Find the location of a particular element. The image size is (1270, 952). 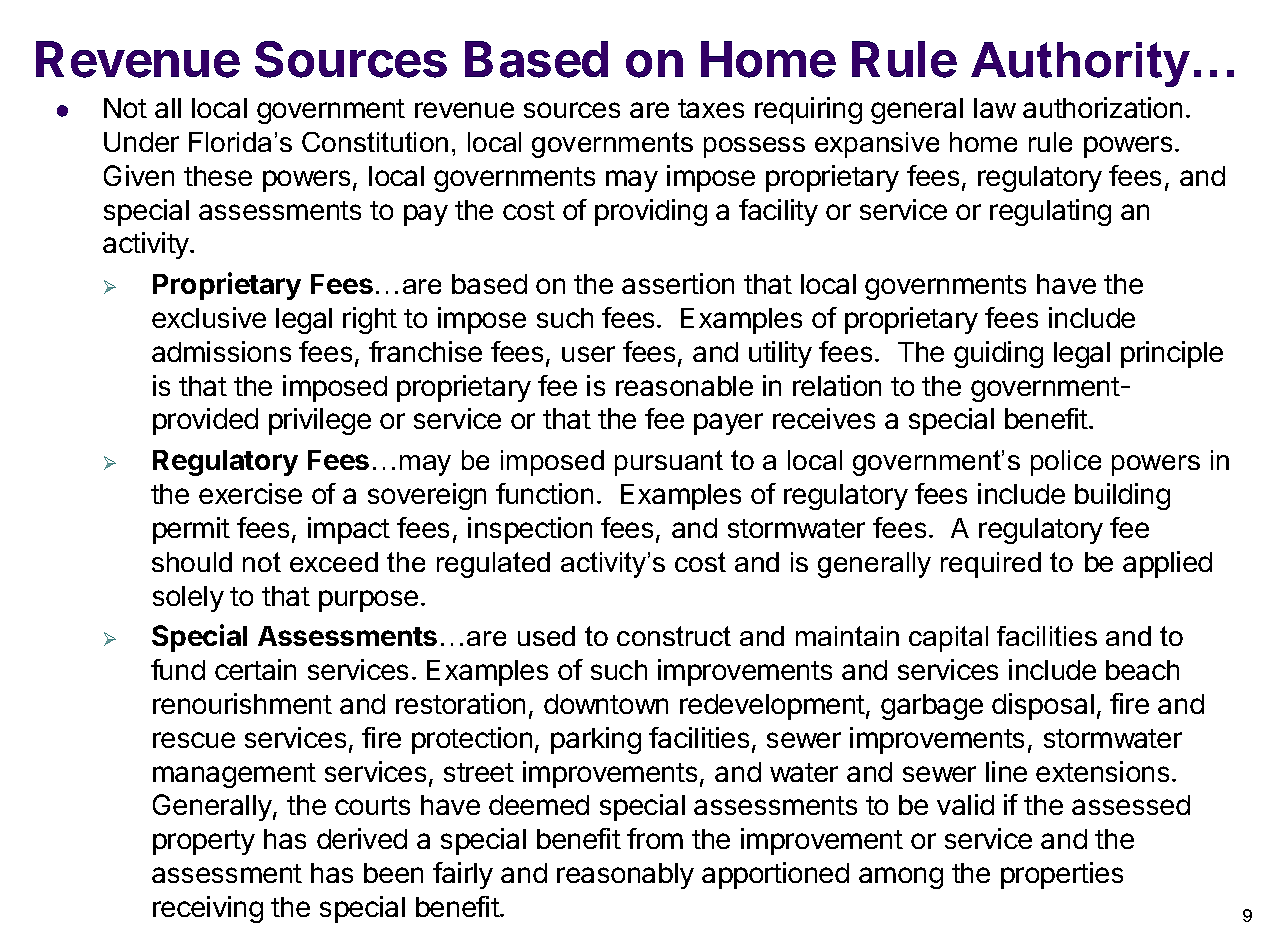

construct is located at coordinates (674, 636).
